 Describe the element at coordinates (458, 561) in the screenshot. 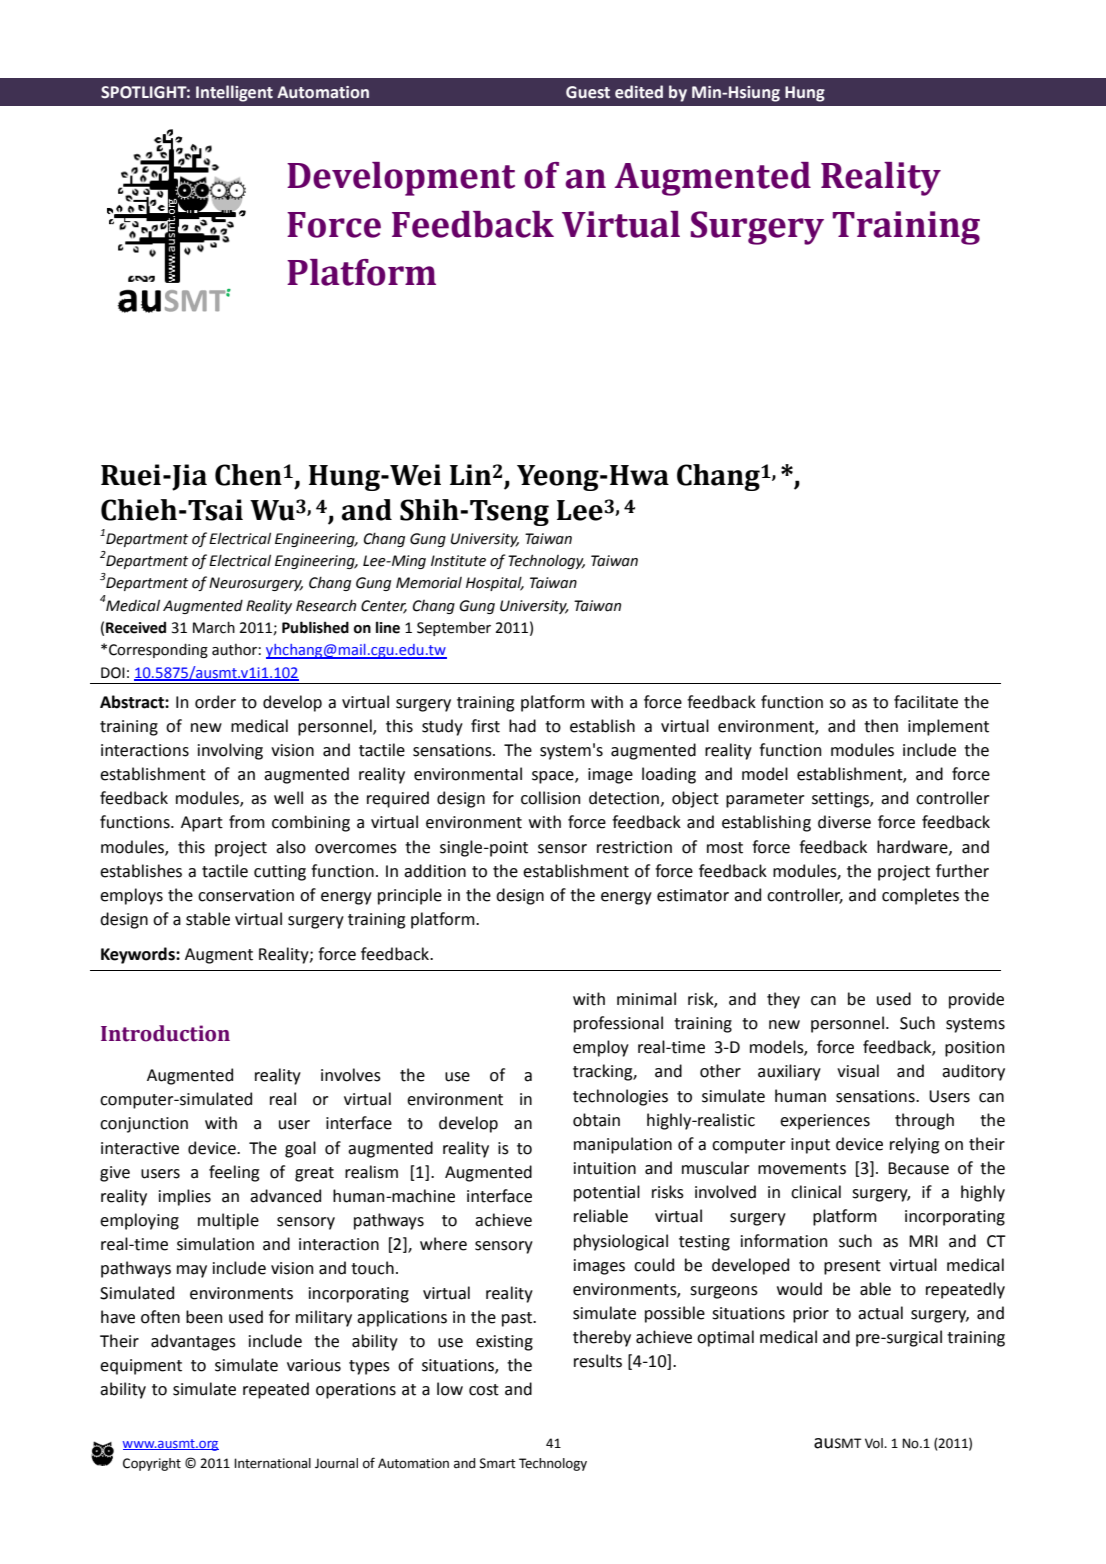

I see `Institute` at that location.
